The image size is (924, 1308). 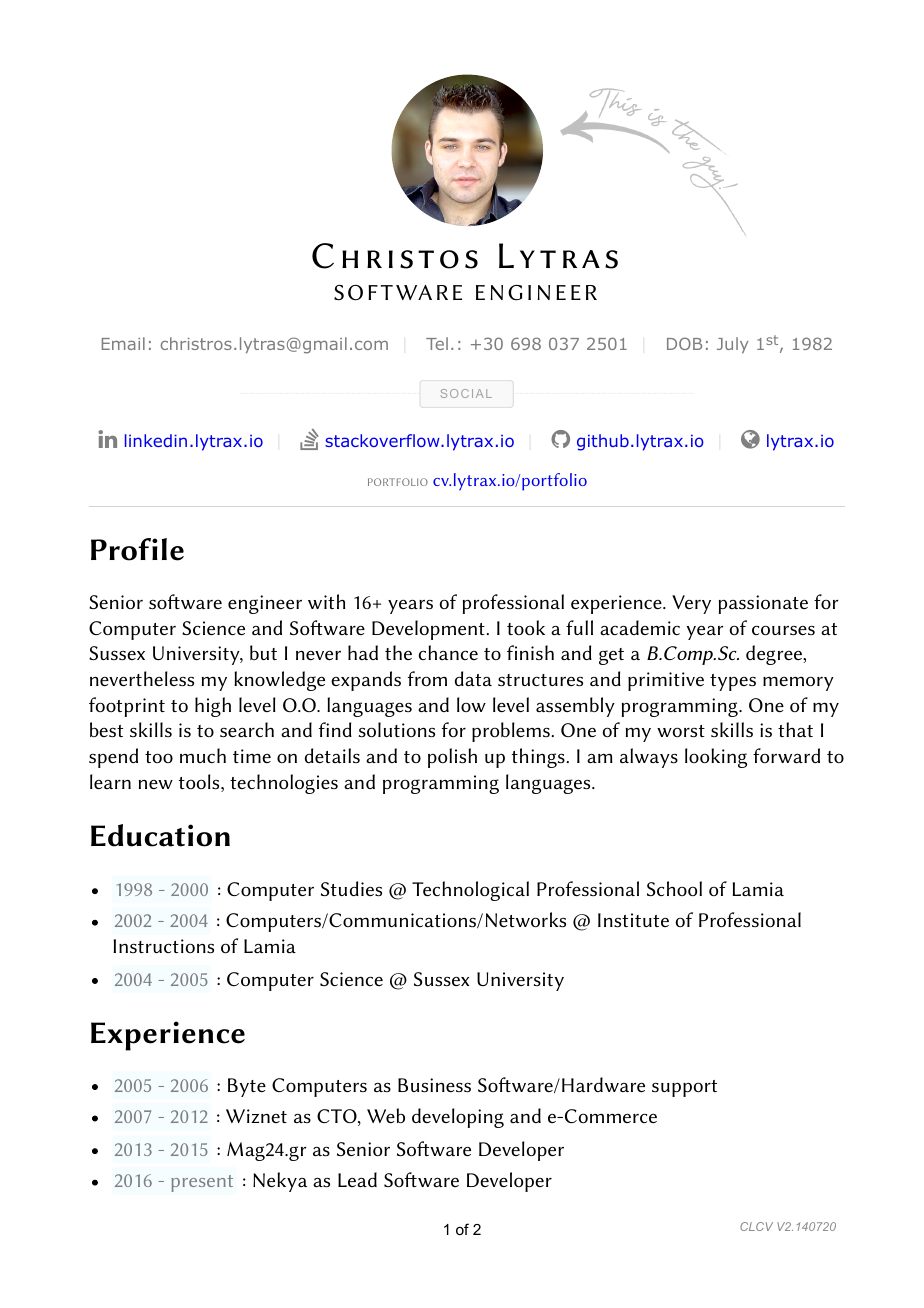 I want to click on worst, so click(x=681, y=731).
